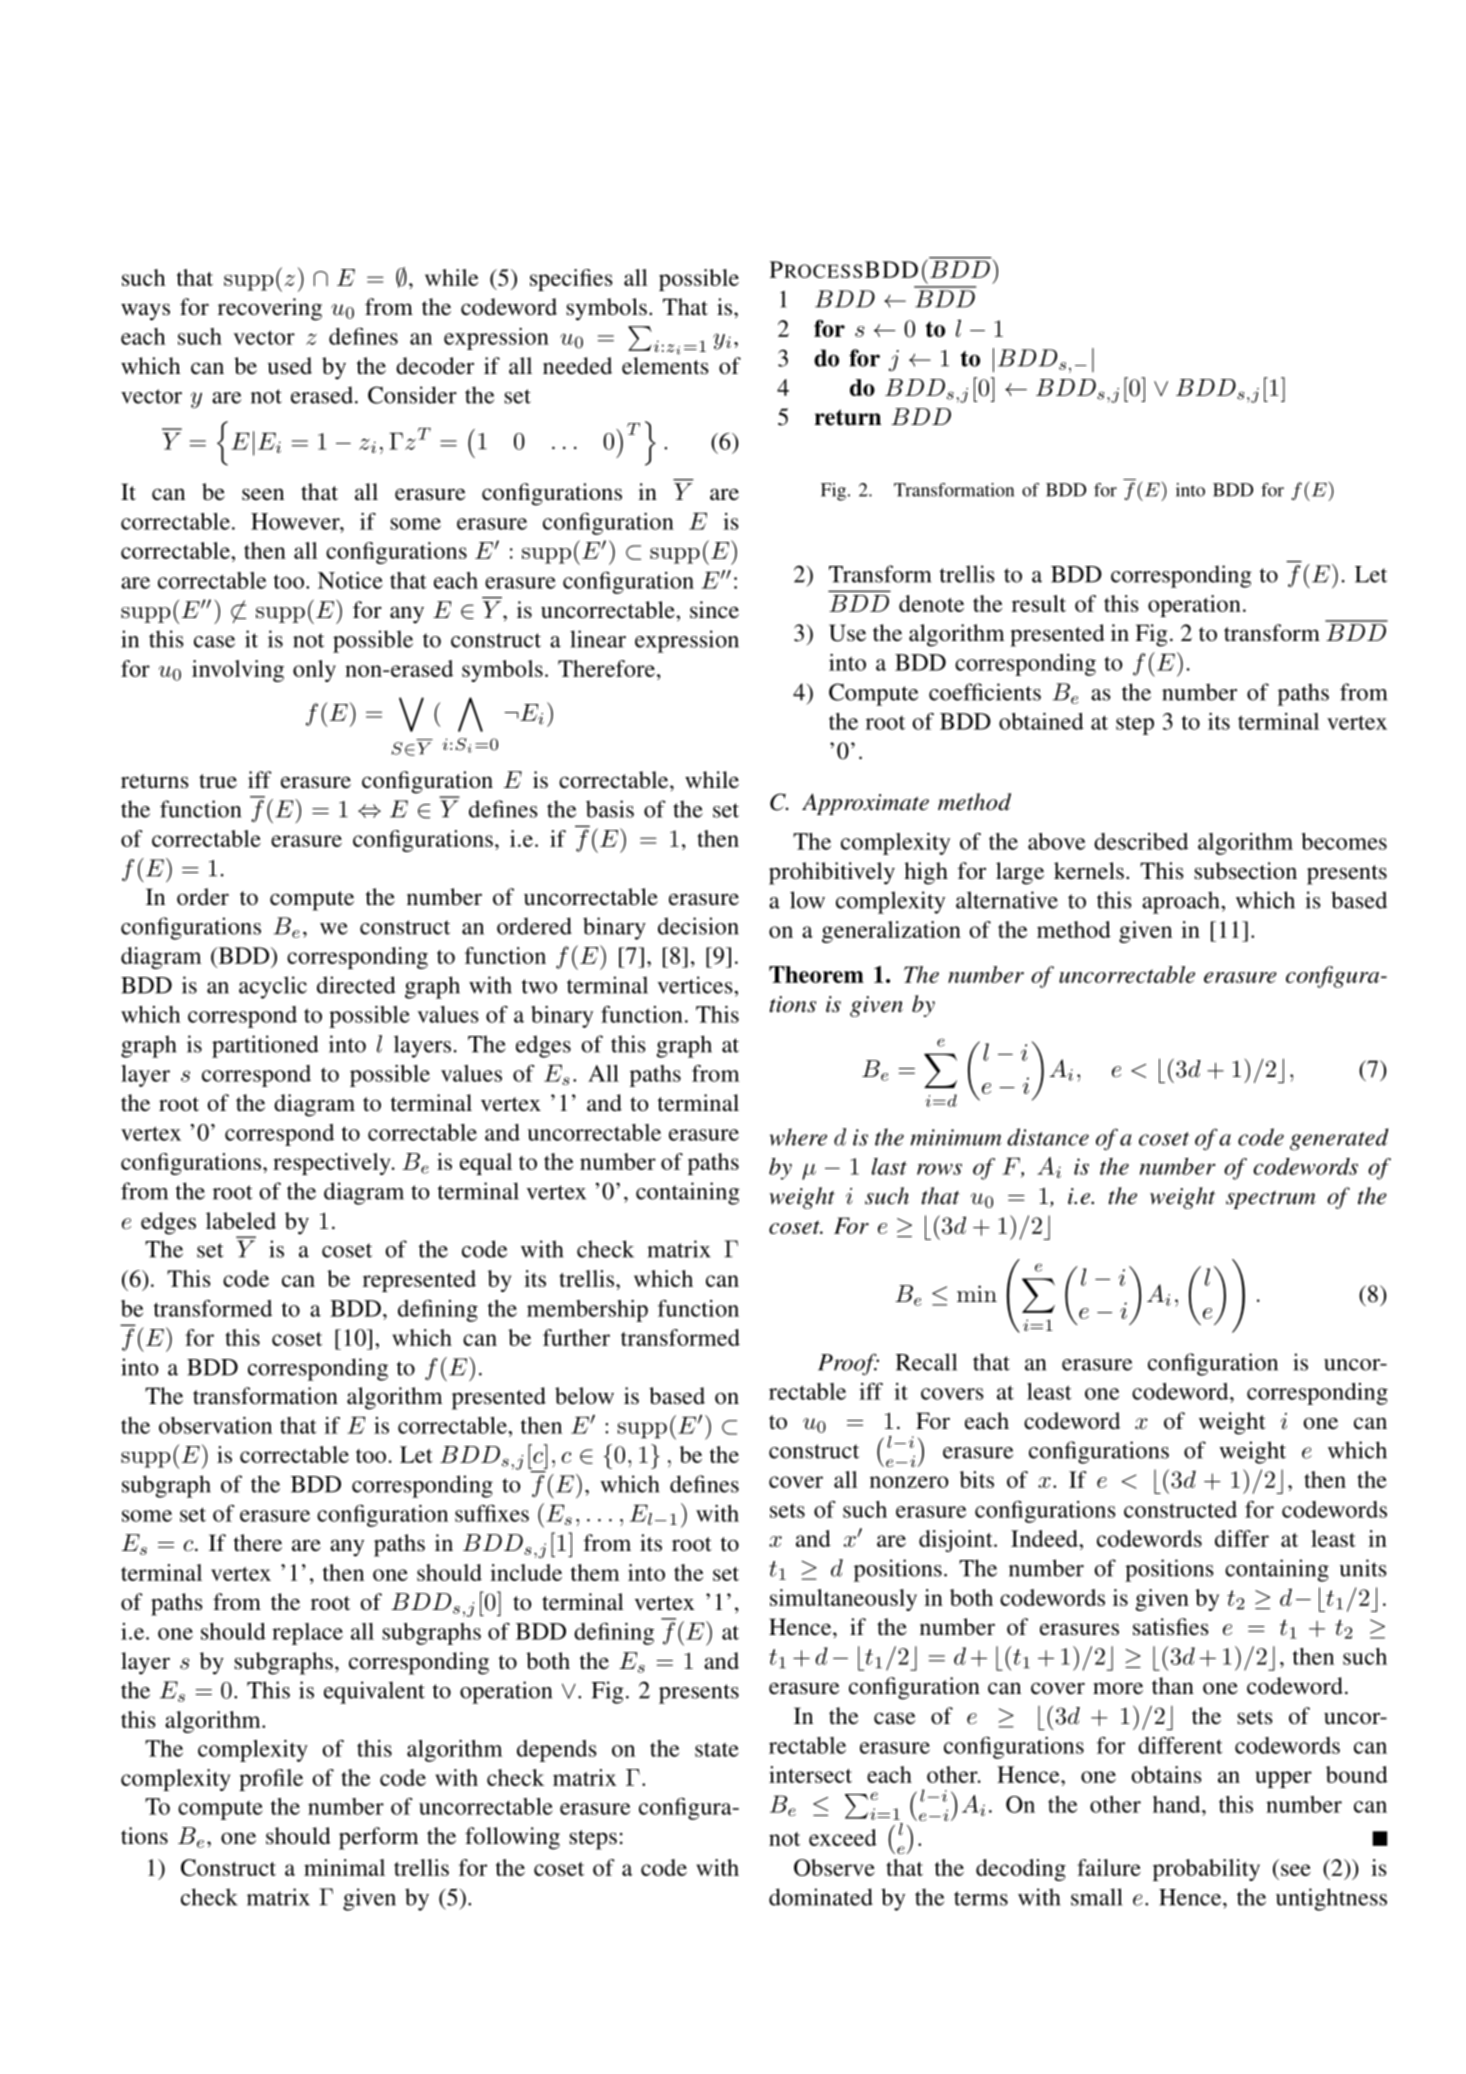 This screenshot has width=1466, height=2074. I want to click on result, so click(1039, 603).
